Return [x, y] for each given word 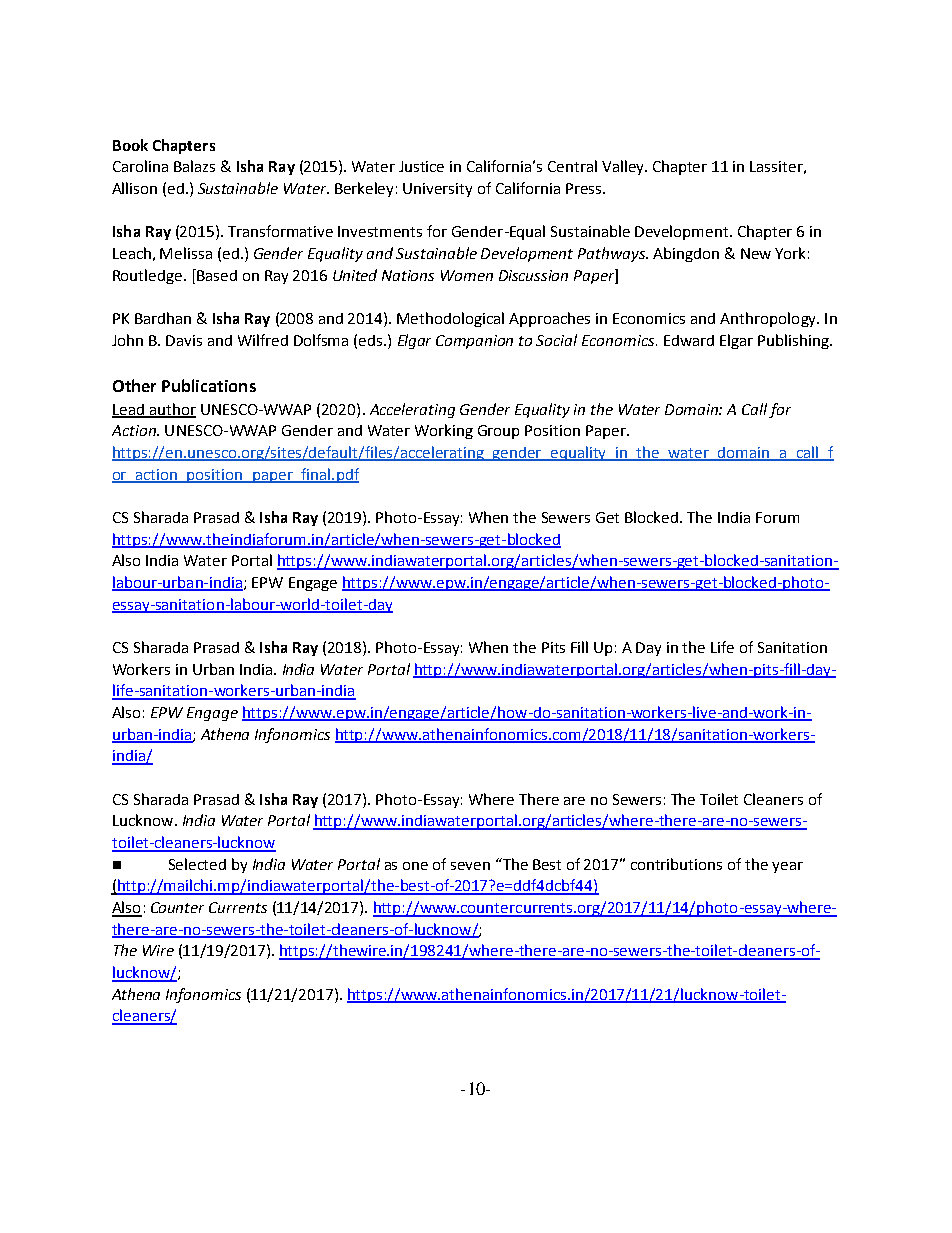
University [437, 190]
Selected [197, 864]
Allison [134, 188]
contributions [676, 864]
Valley [624, 167]
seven [470, 866]
